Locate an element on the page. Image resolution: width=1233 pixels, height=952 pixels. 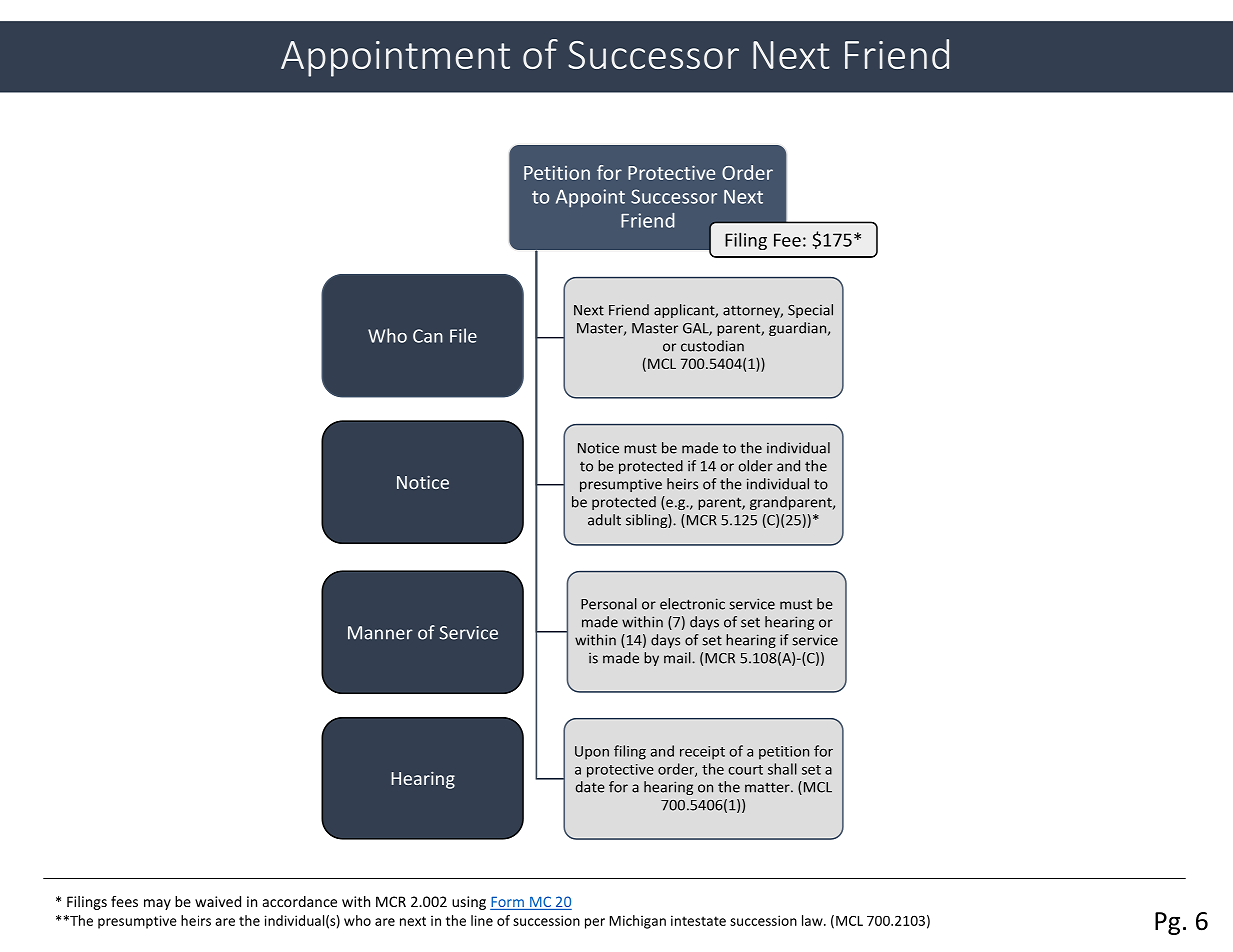
Personal is located at coordinates (609, 604).
